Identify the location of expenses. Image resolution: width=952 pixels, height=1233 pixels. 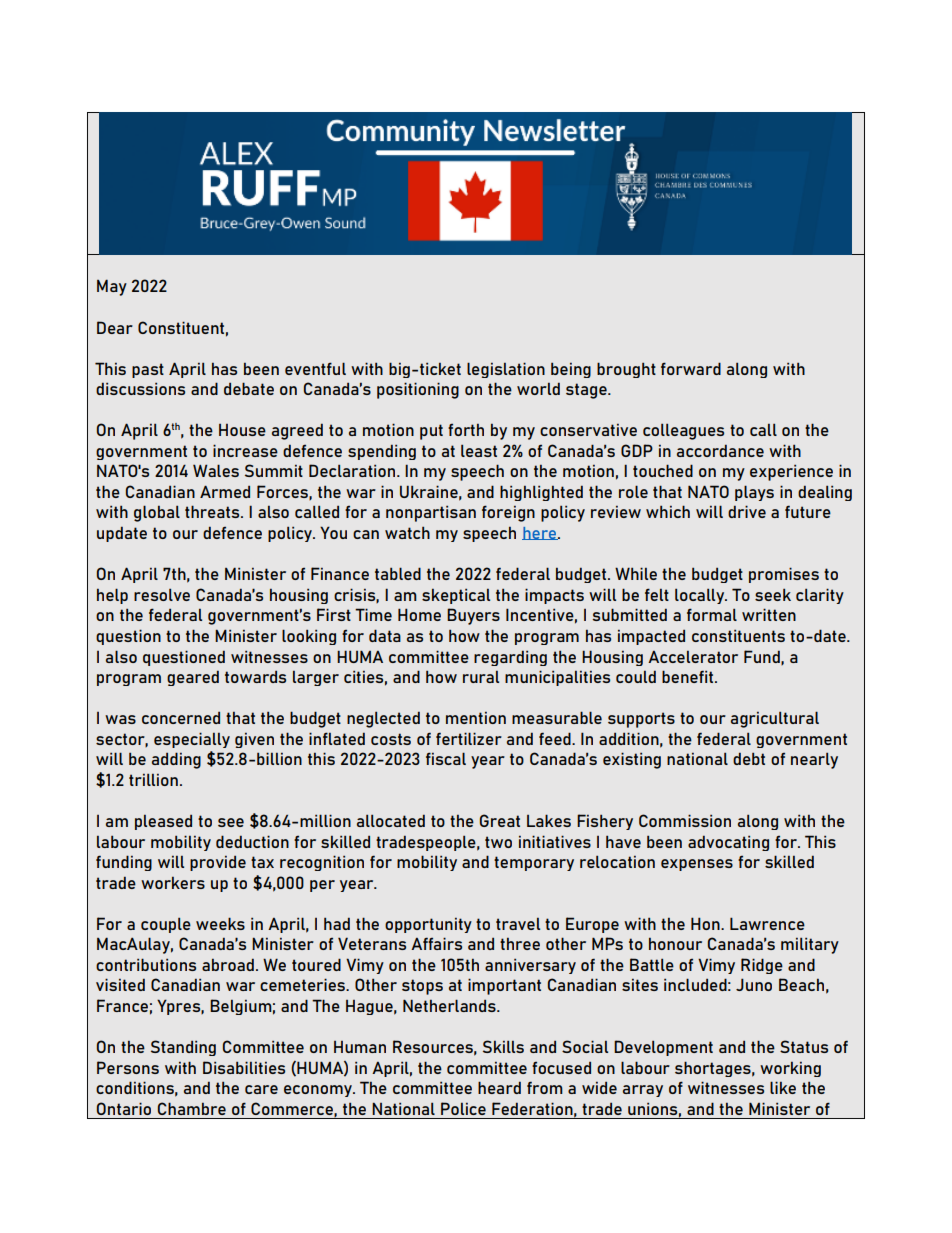
(697, 865).
